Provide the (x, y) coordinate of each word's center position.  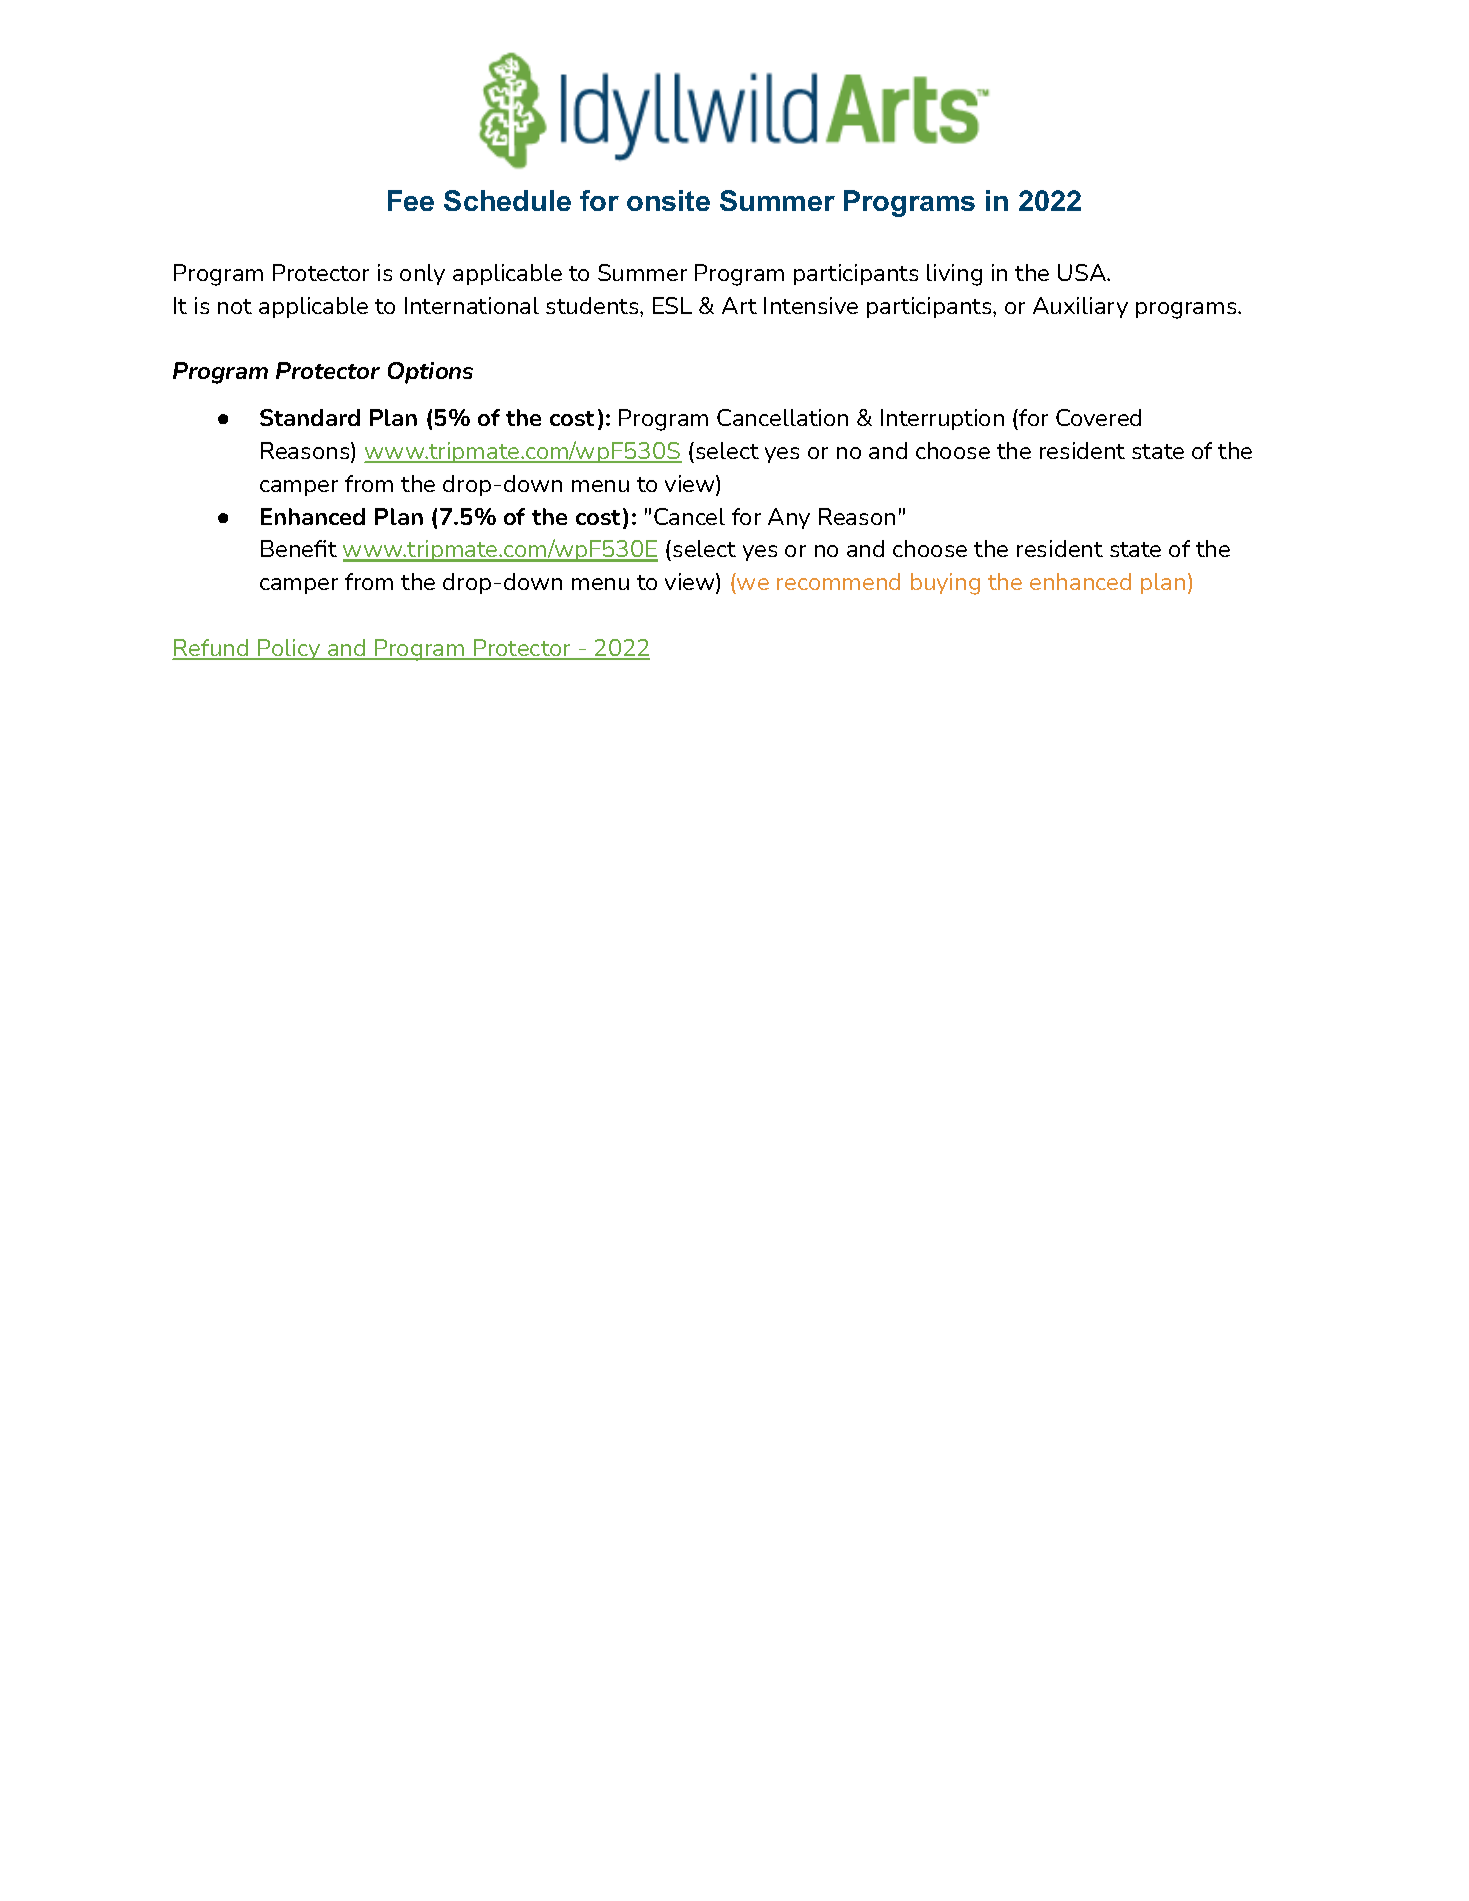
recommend (838, 581)
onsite (668, 200)
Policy (289, 649)
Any (789, 518)
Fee (411, 200)
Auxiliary (1080, 307)
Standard (310, 417)
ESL (672, 305)
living (954, 275)
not (235, 306)
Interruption (942, 419)
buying (945, 584)
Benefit (299, 548)
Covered (1098, 417)
